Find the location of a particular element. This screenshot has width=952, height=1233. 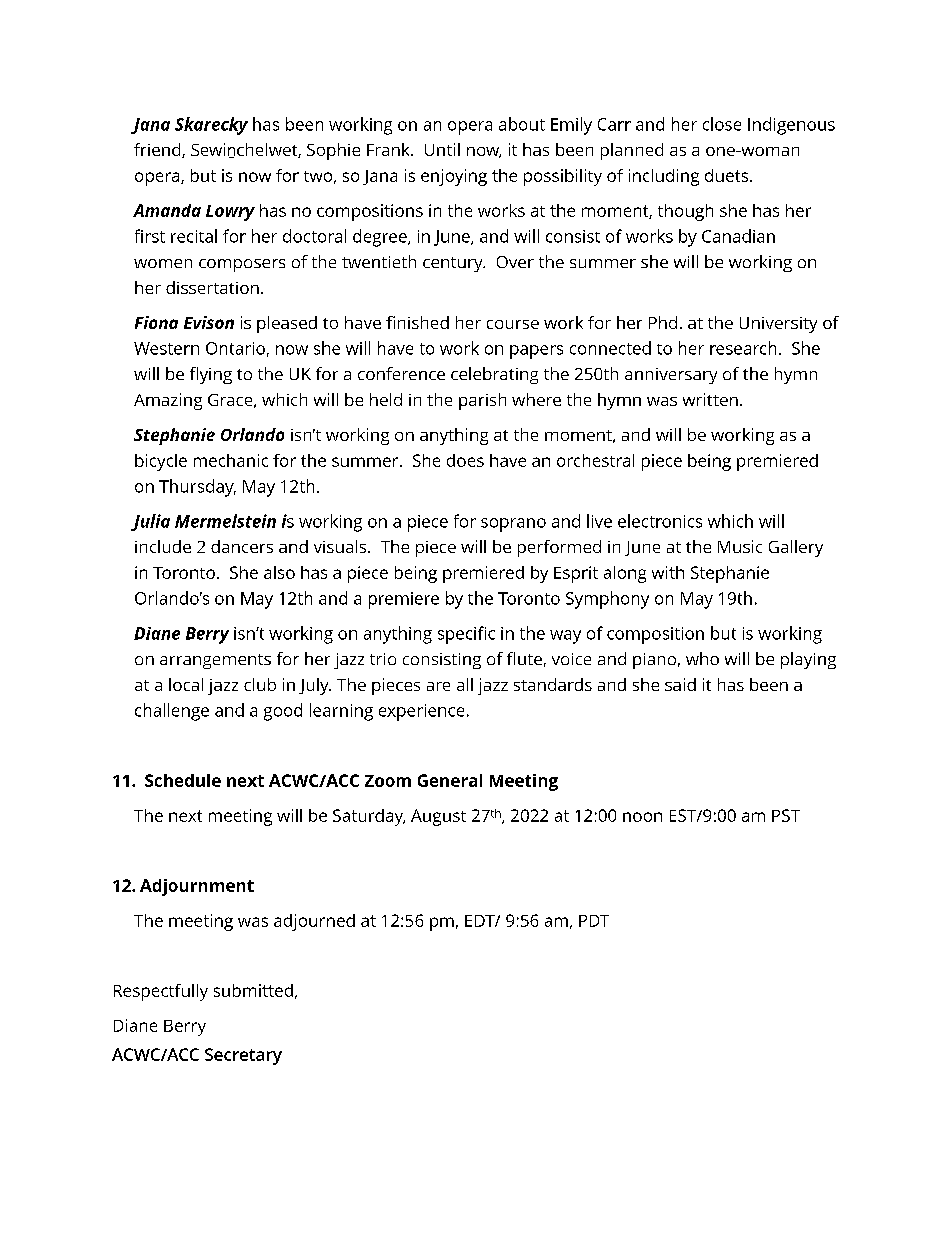

research is located at coordinates (743, 348).
